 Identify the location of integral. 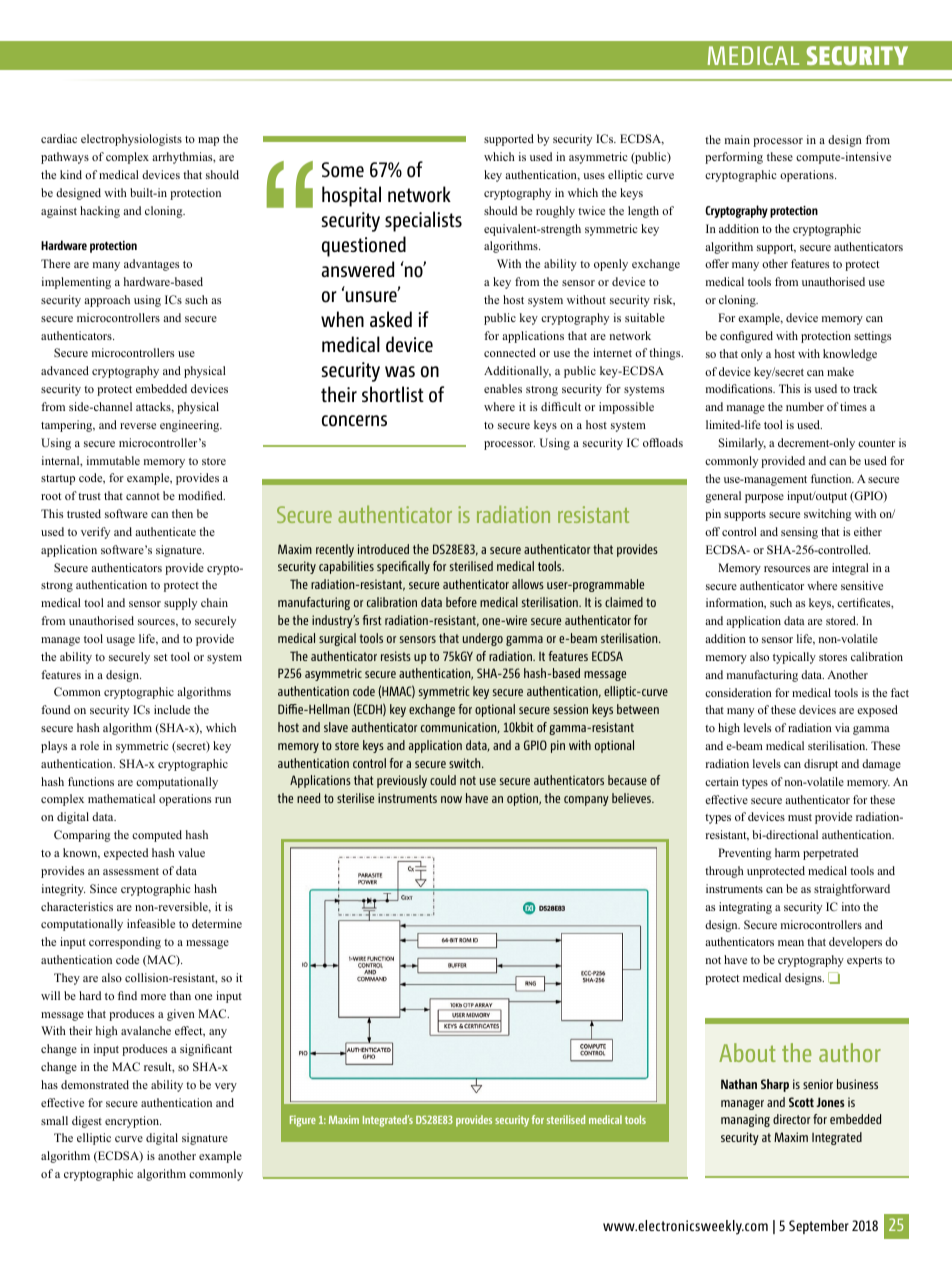
(850, 569).
